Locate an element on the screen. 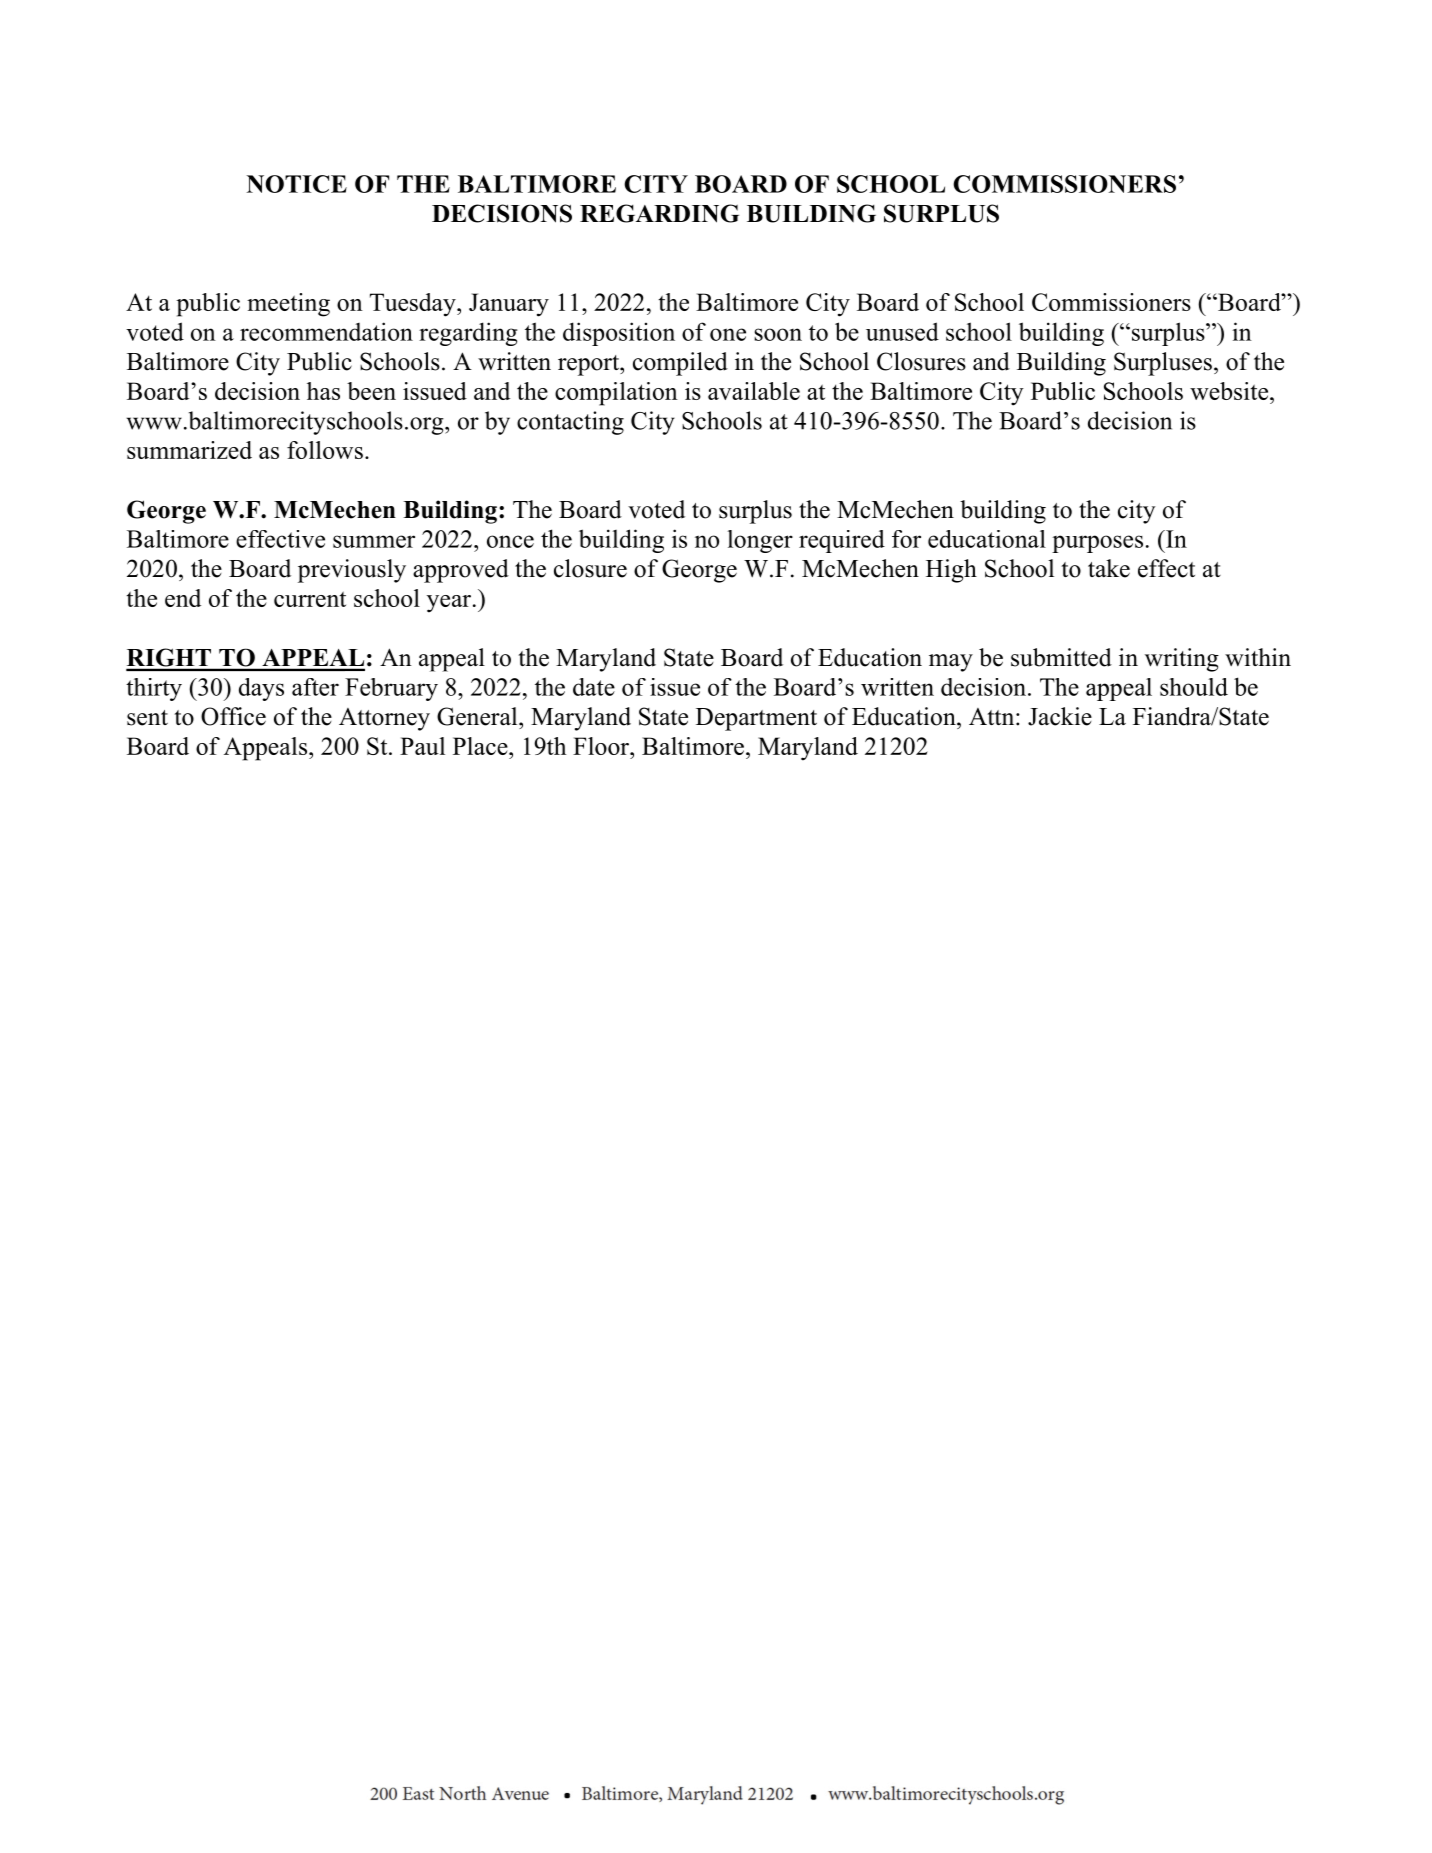 Image resolution: width=1432 pixels, height=1853 pixels. contacting is located at coordinates (570, 423).
